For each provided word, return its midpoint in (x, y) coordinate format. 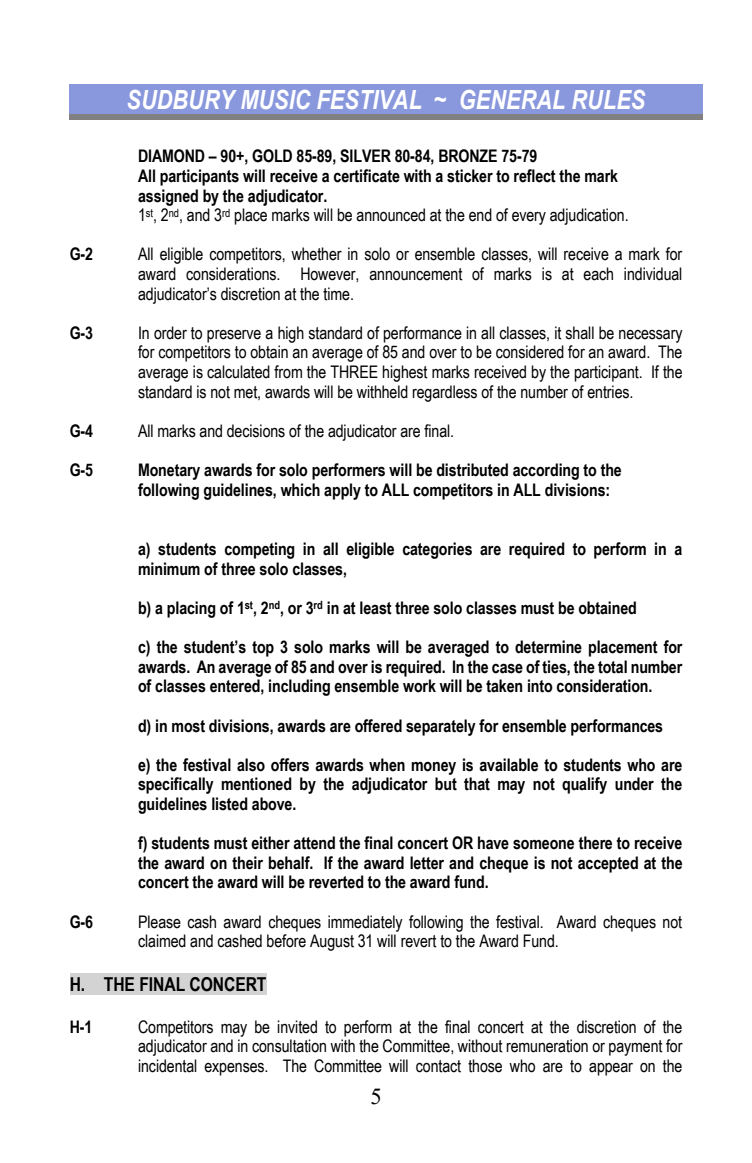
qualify (584, 785)
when (387, 765)
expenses (235, 1069)
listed (230, 804)
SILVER (365, 156)
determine (548, 647)
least (376, 608)
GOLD (272, 156)
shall (579, 333)
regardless (444, 393)
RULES (608, 99)
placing (191, 609)
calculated (238, 372)
